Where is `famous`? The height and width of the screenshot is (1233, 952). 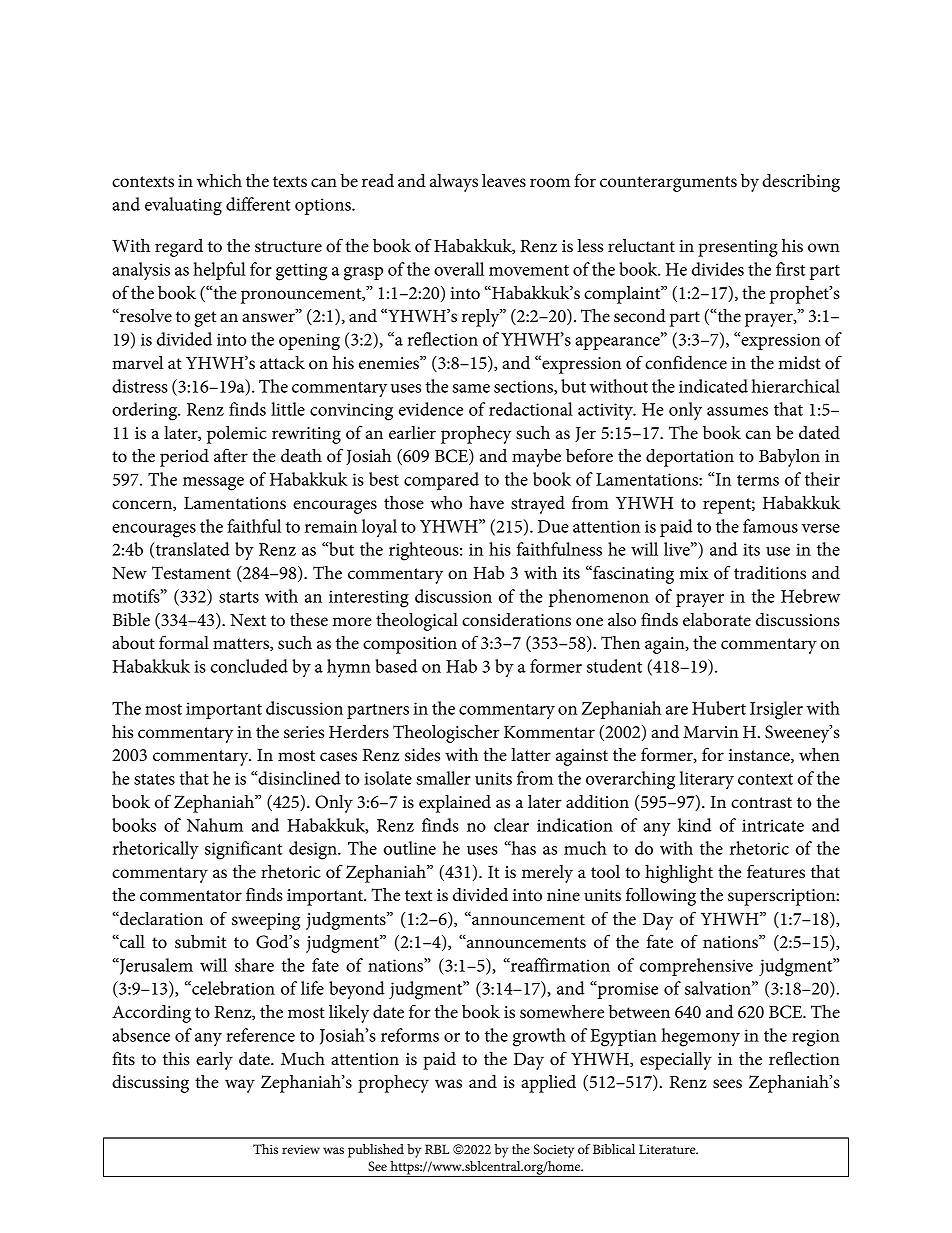
famous is located at coordinates (770, 526).
